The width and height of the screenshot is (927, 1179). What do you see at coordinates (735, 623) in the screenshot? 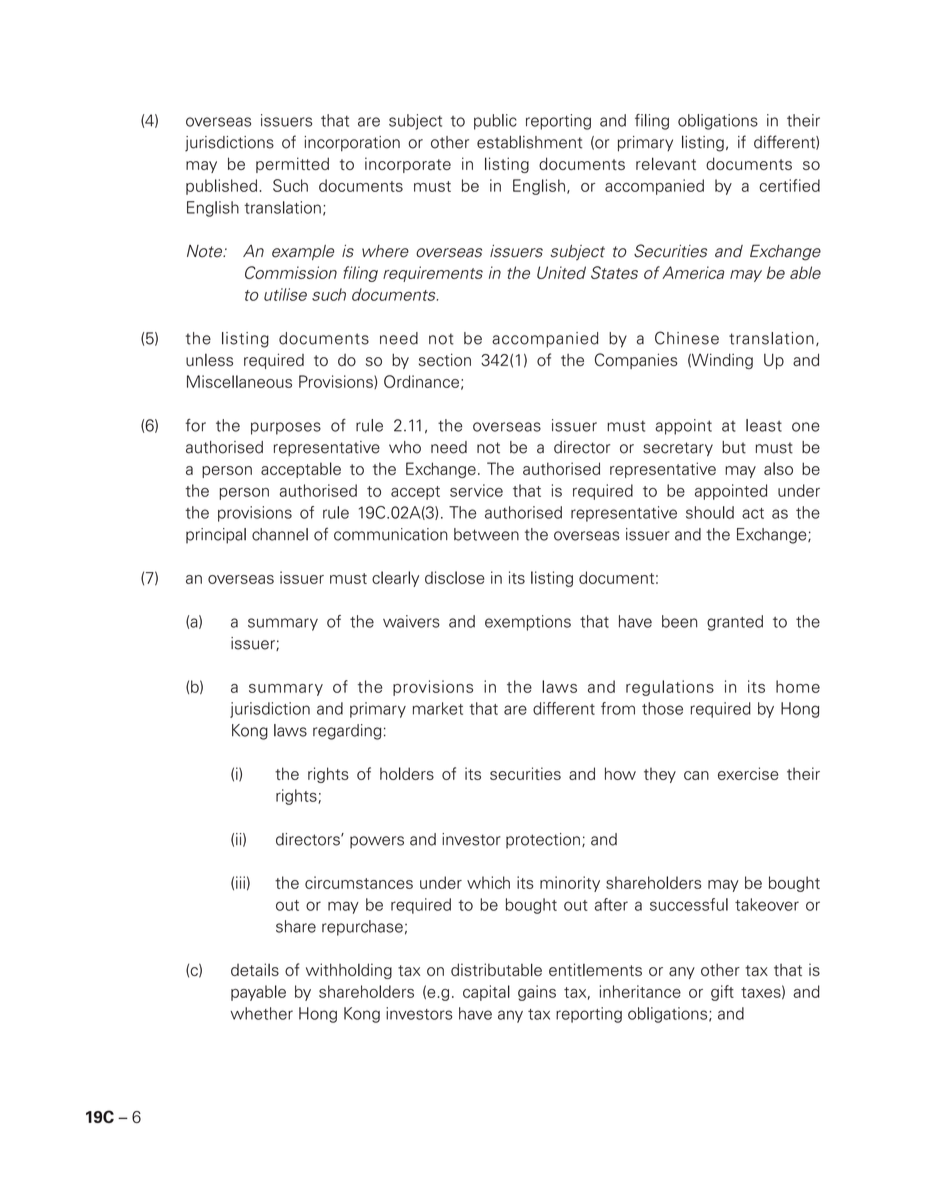
I see `granted` at bounding box center [735, 623].
